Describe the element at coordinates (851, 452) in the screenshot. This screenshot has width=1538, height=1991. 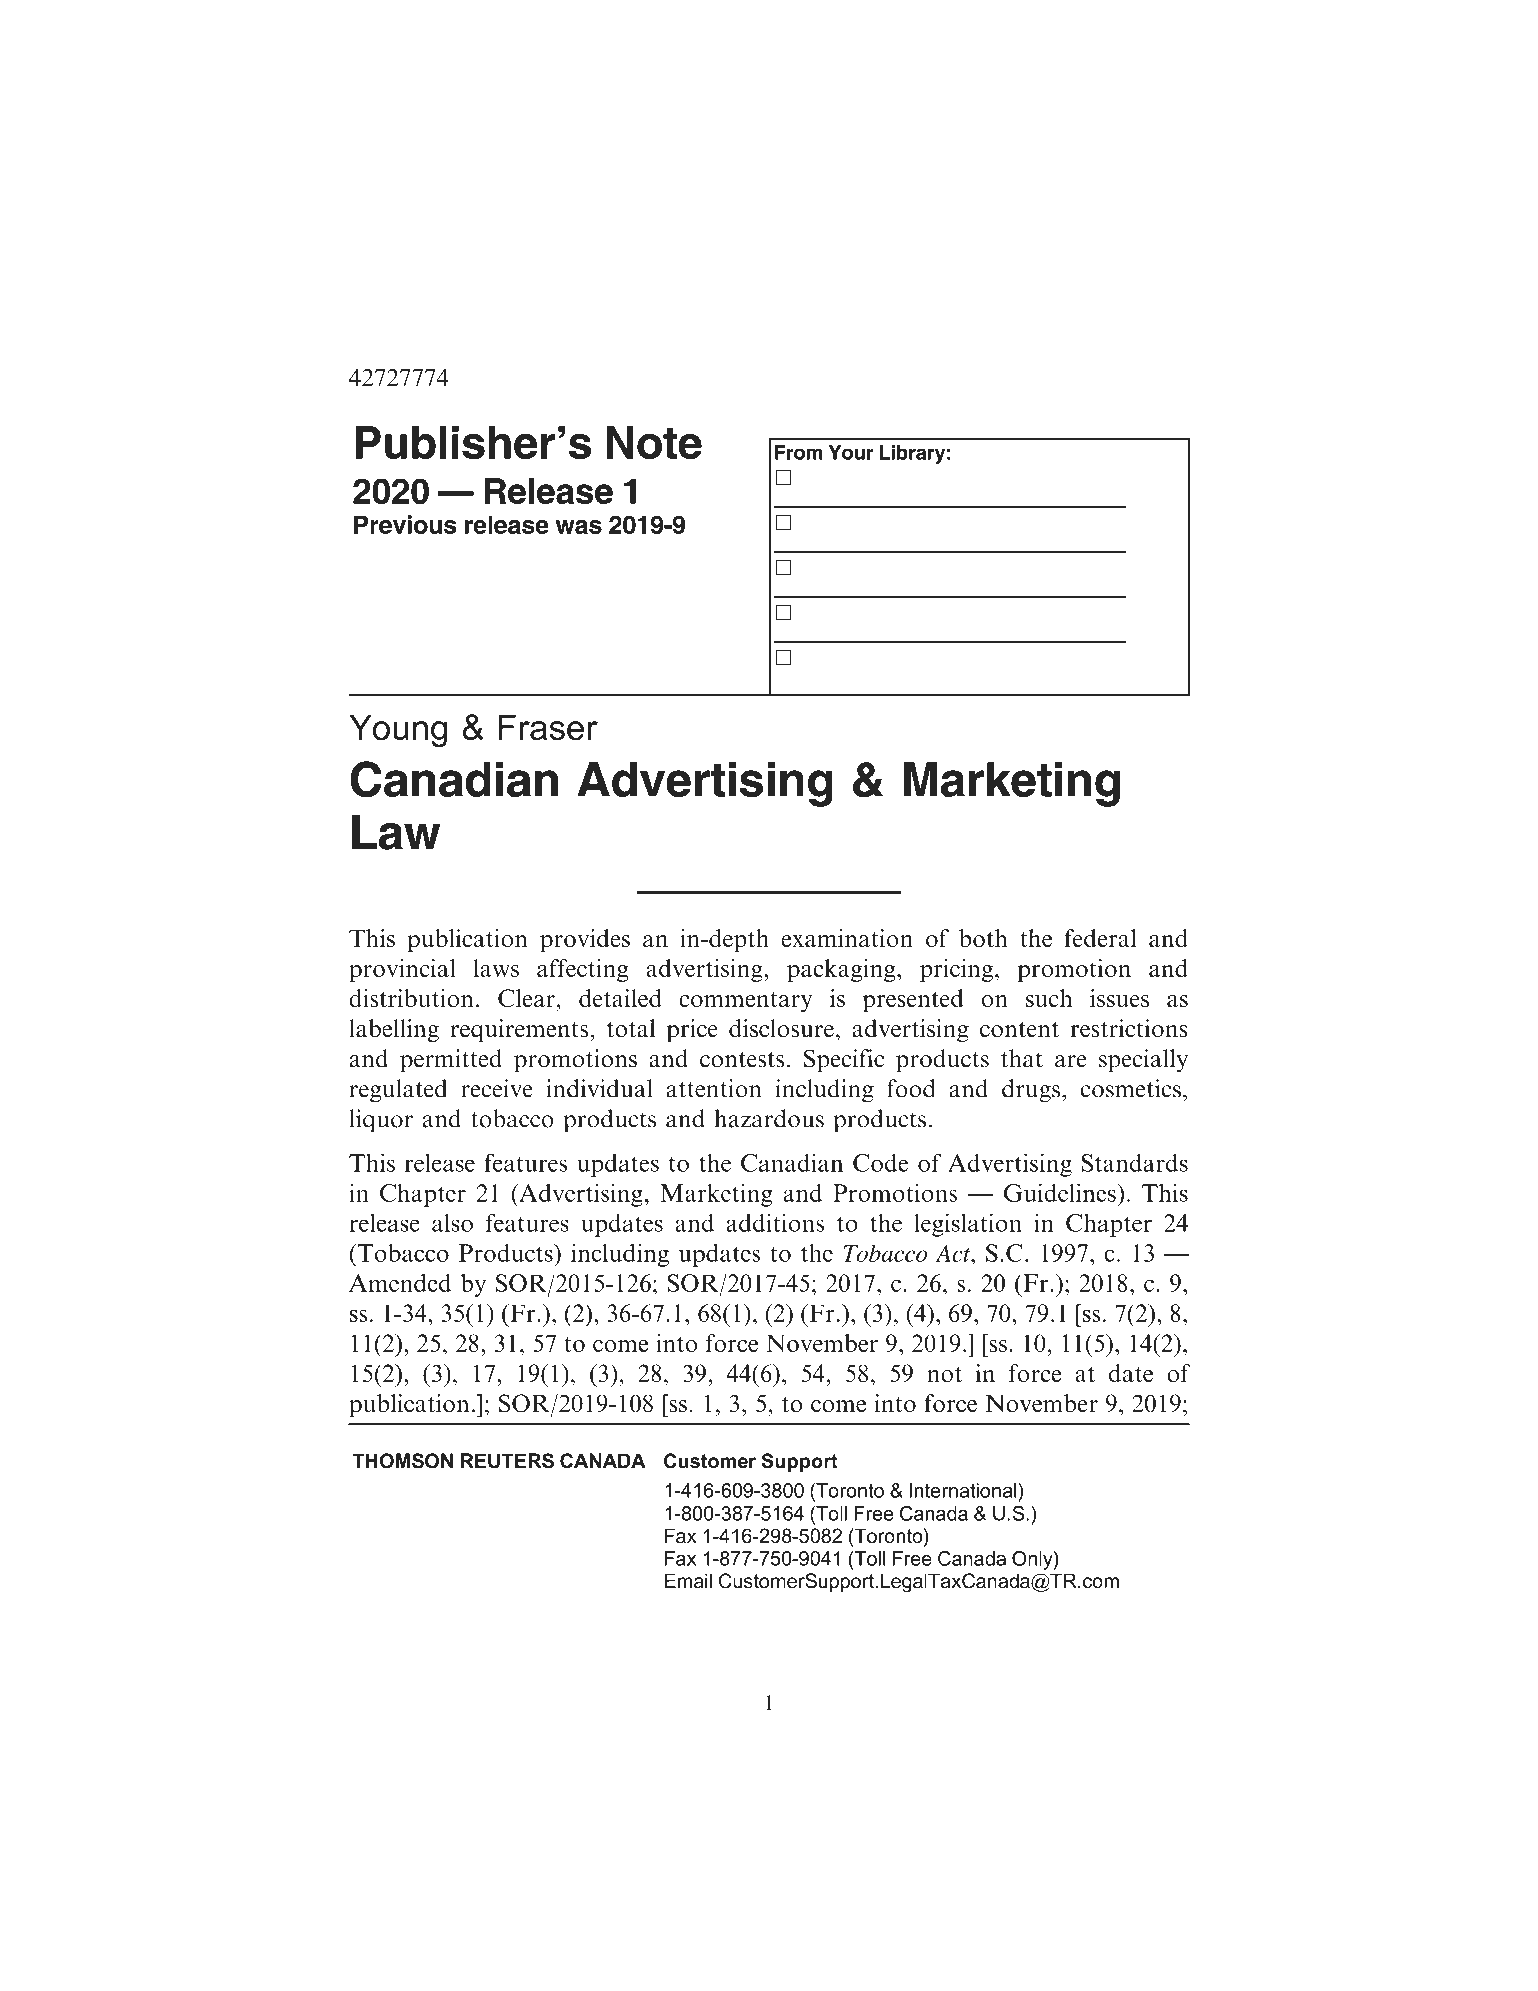
I see `Your` at that location.
